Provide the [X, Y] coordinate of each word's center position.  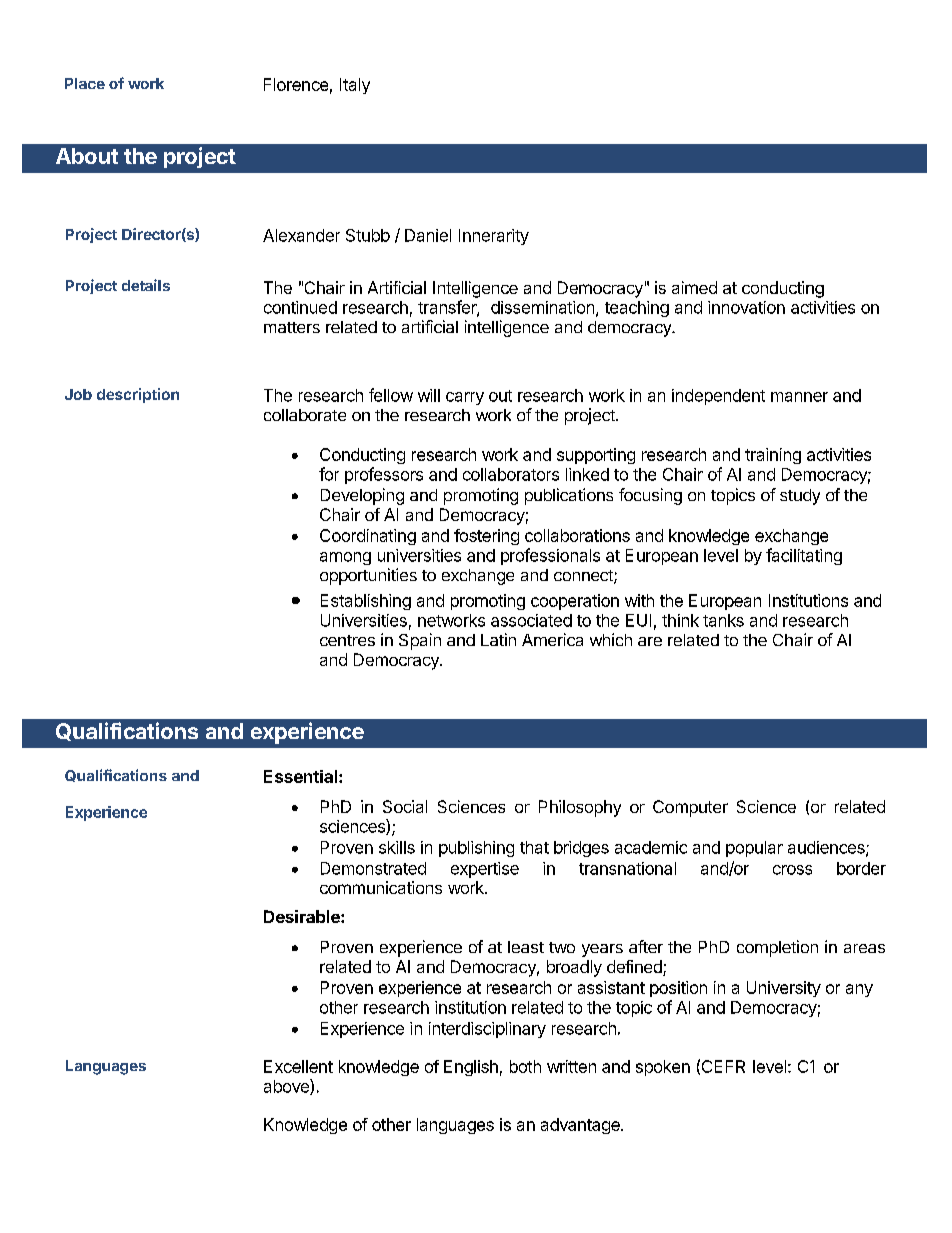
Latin [498, 639]
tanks [723, 620]
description [138, 395]
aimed [694, 287]
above [287, 1087]
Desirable [303, 916]
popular [754, 849]
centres [347, 640]
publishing [476, 849]
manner [799, 397]
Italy [355, 86]
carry [465, 398]
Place [85, 83]
